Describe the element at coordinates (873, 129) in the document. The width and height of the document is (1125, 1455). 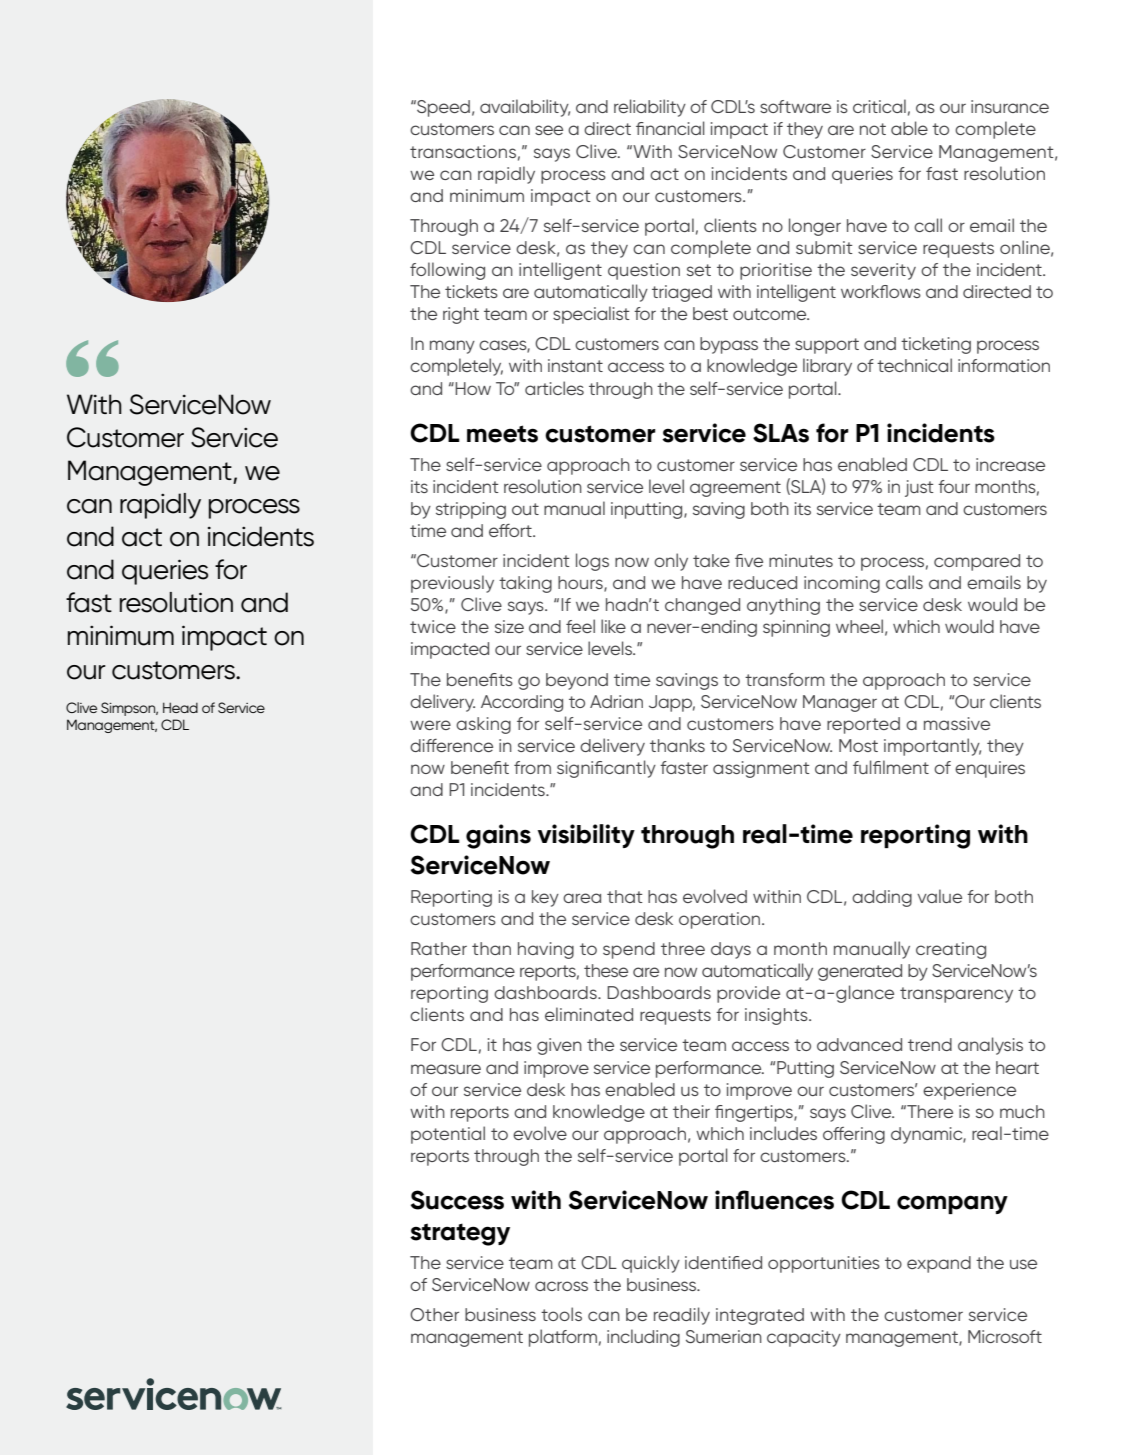
I see `not` at that location.
